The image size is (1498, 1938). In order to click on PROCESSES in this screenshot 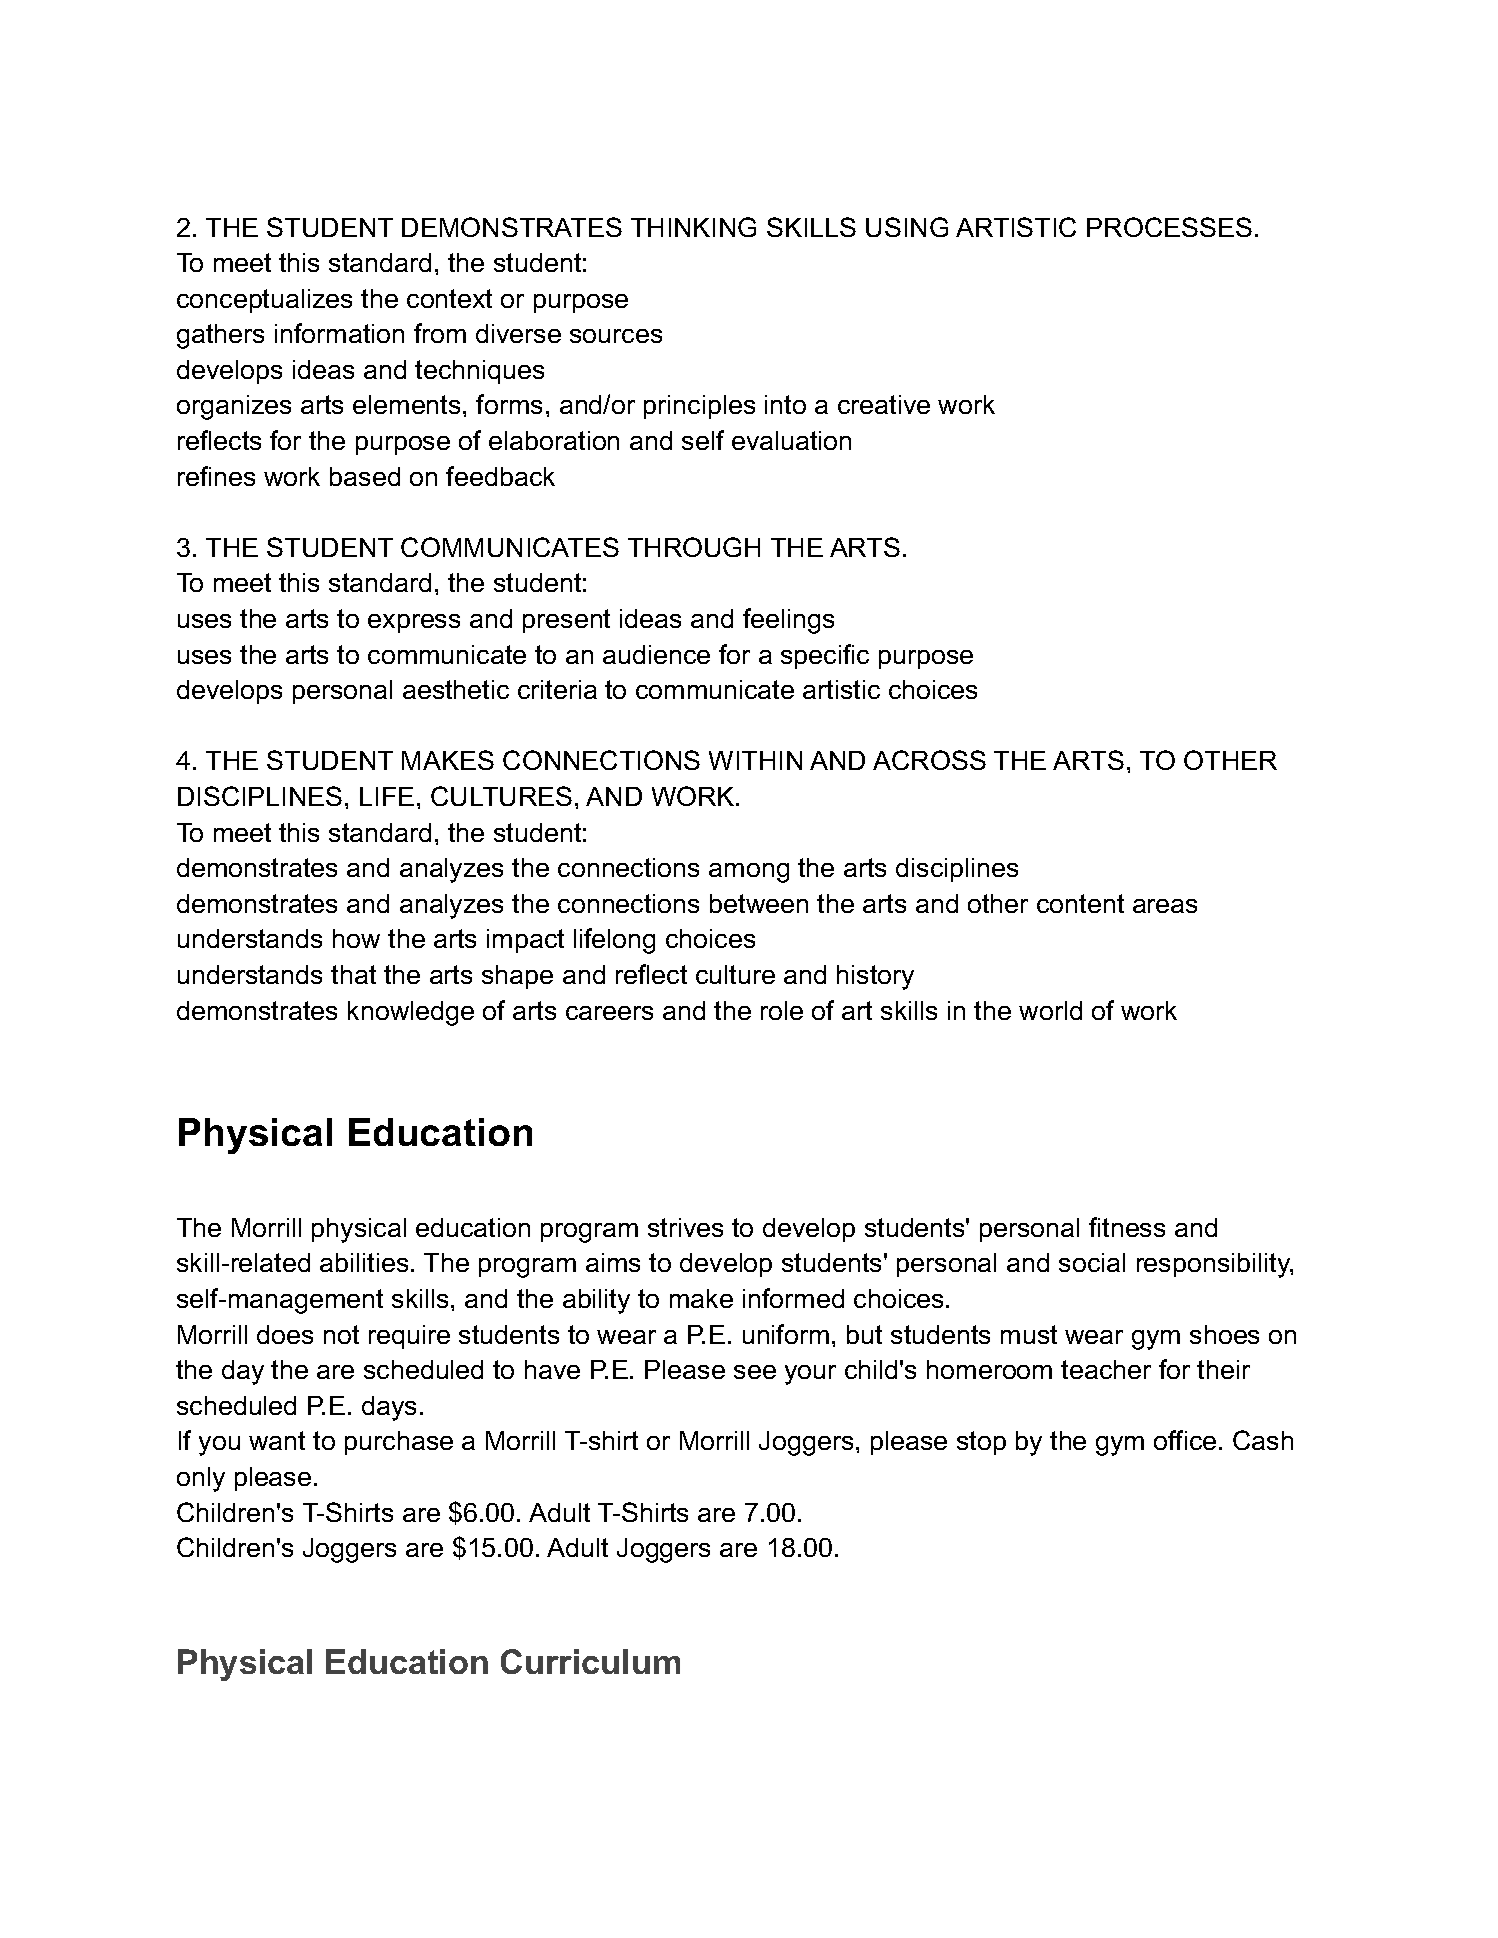, I will do `click(1169, 227)`.
